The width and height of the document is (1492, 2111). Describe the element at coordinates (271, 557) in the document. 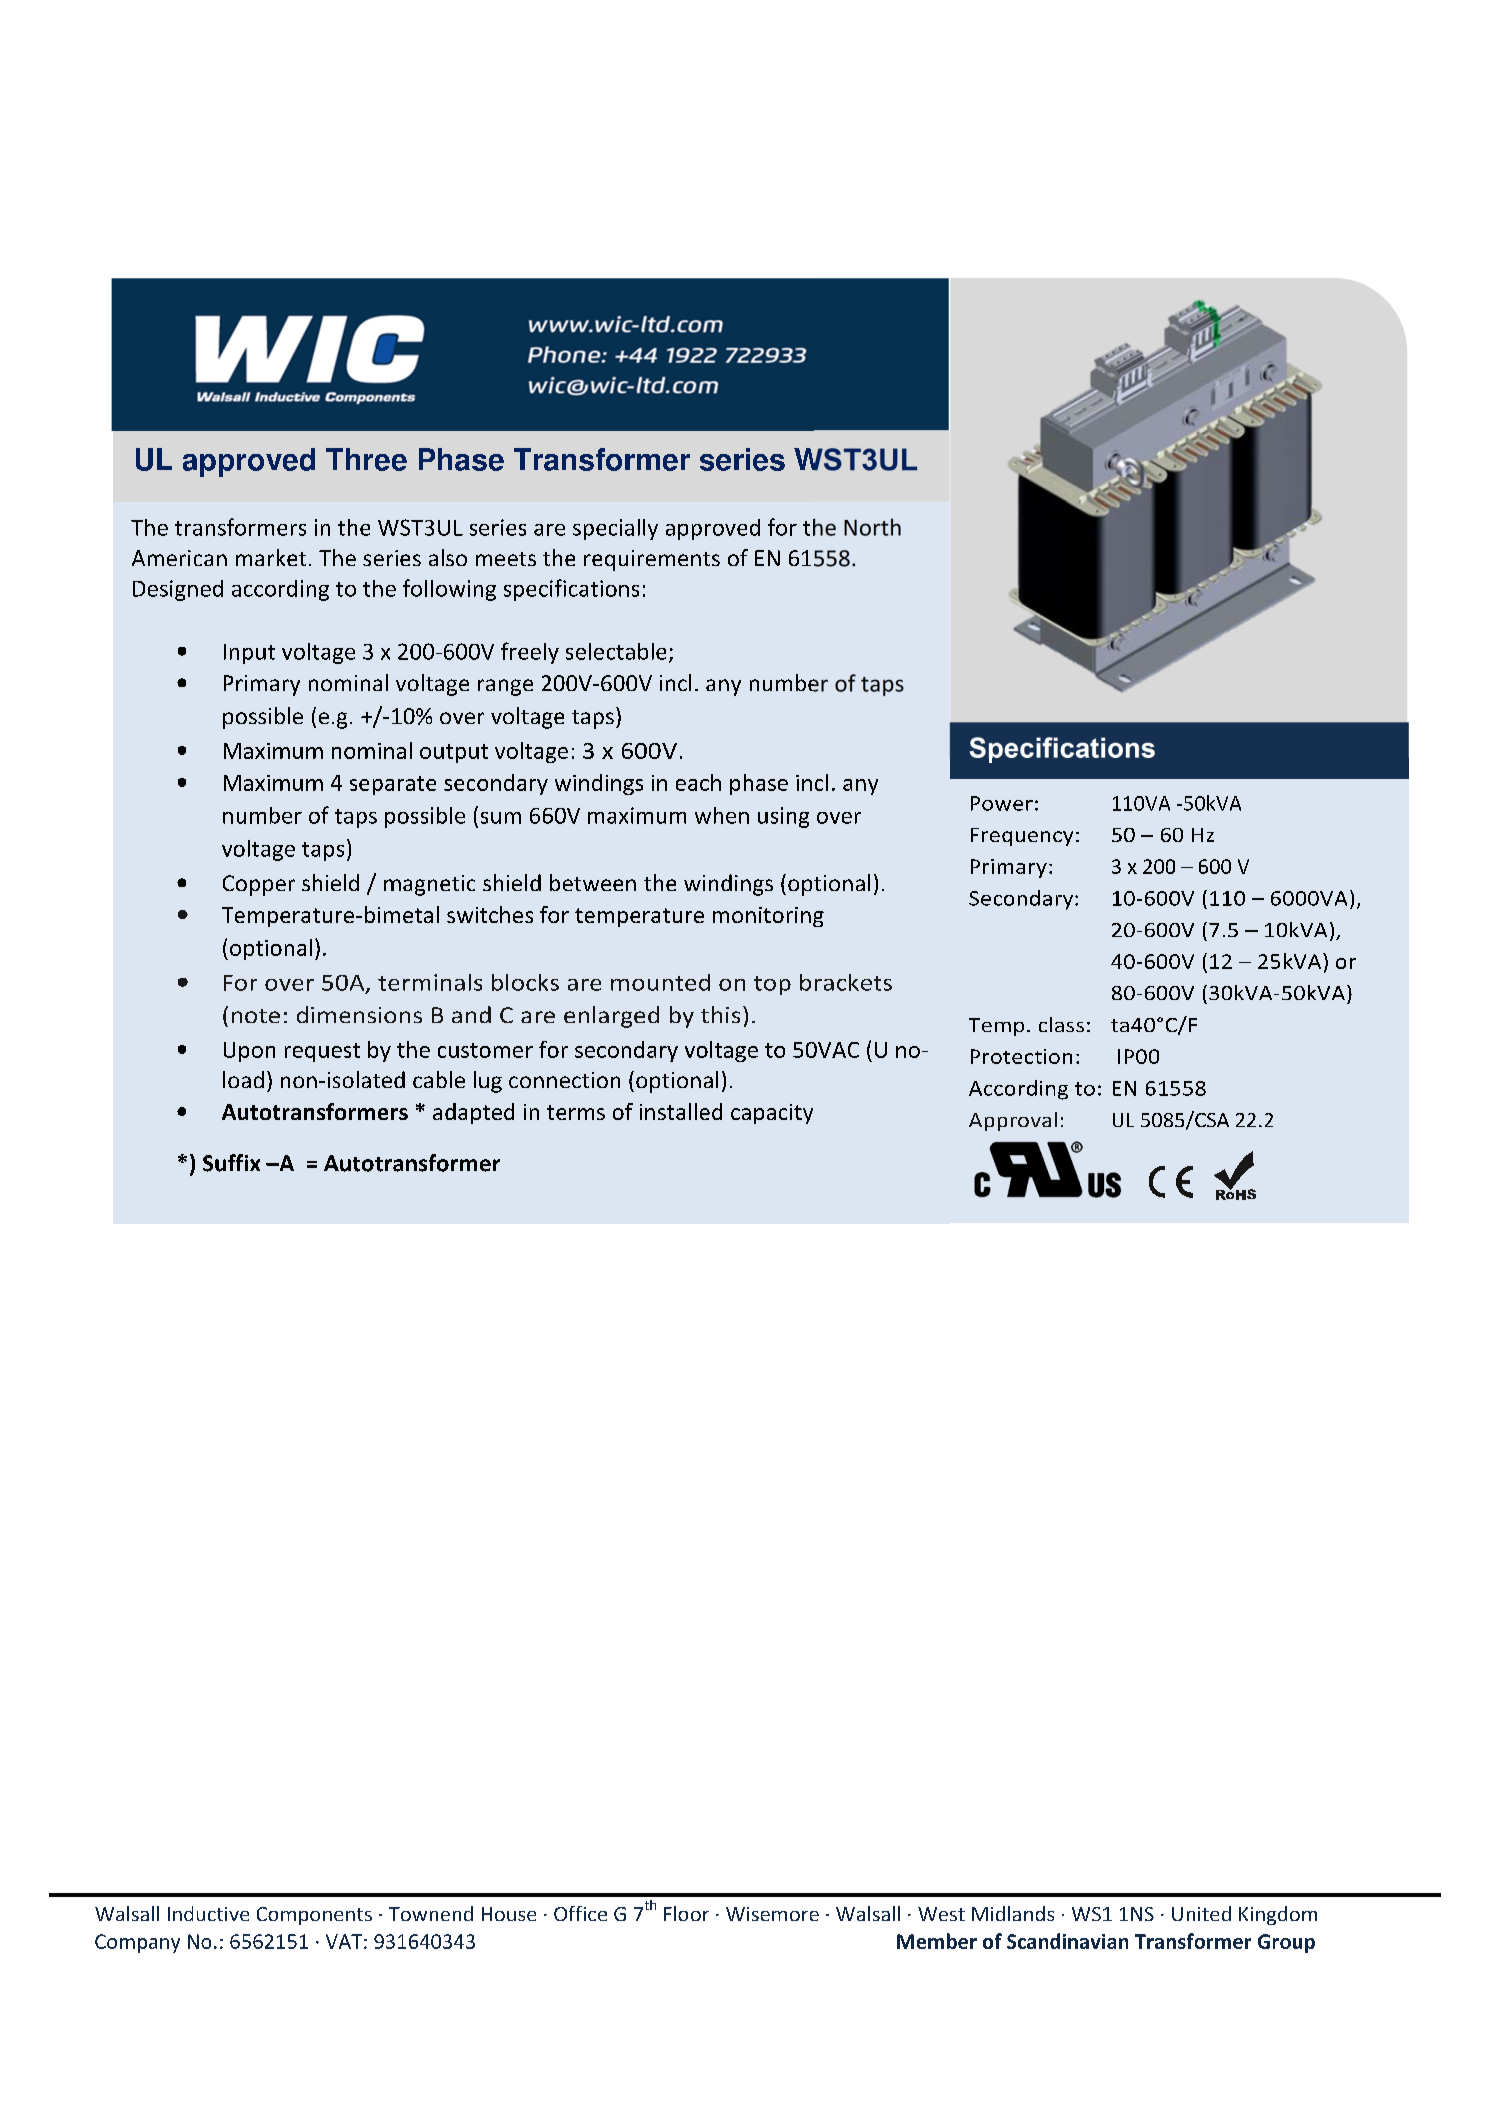

I see `market` at that location.
